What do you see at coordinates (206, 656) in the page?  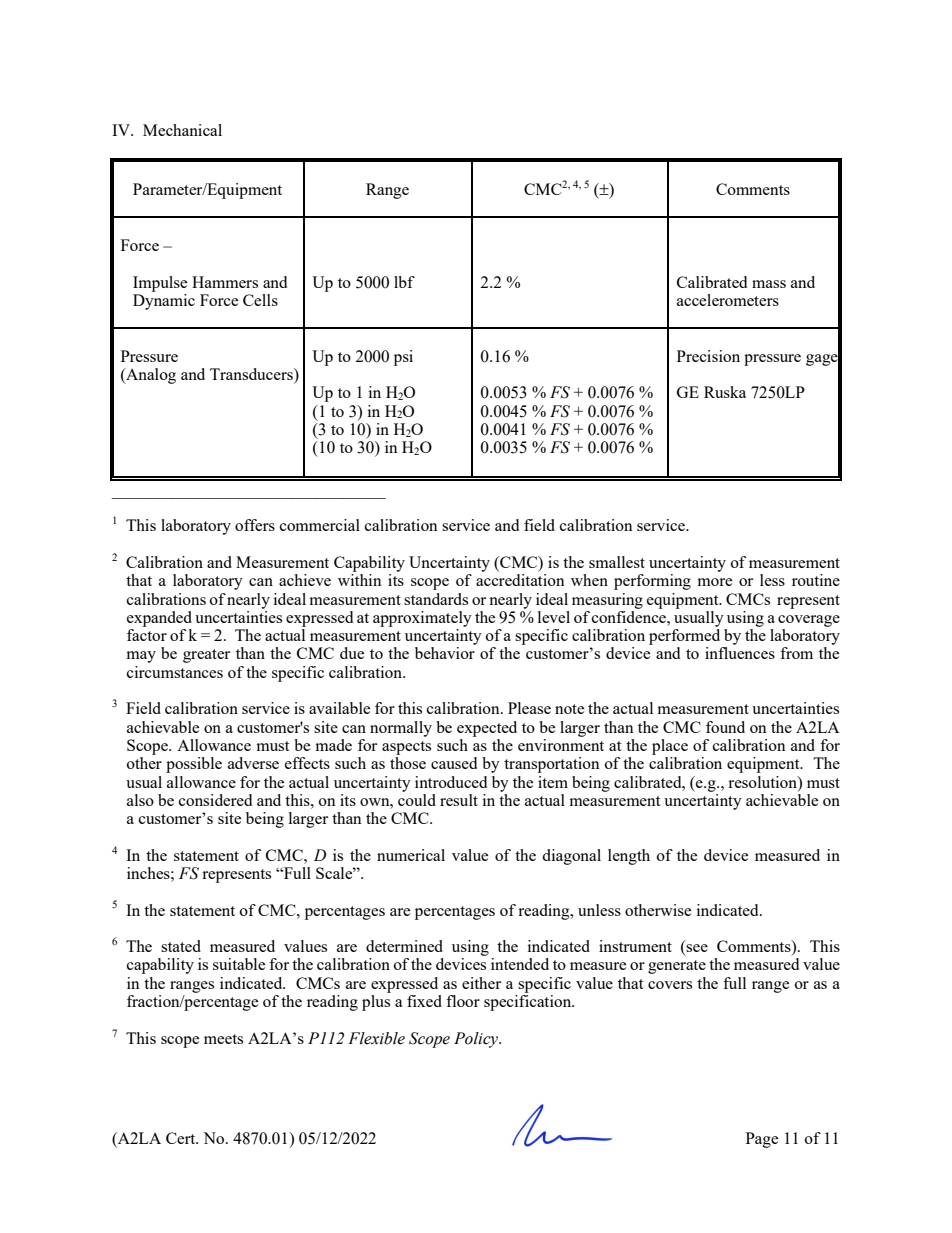 I see `greater` at bounding box center [206, 656].
